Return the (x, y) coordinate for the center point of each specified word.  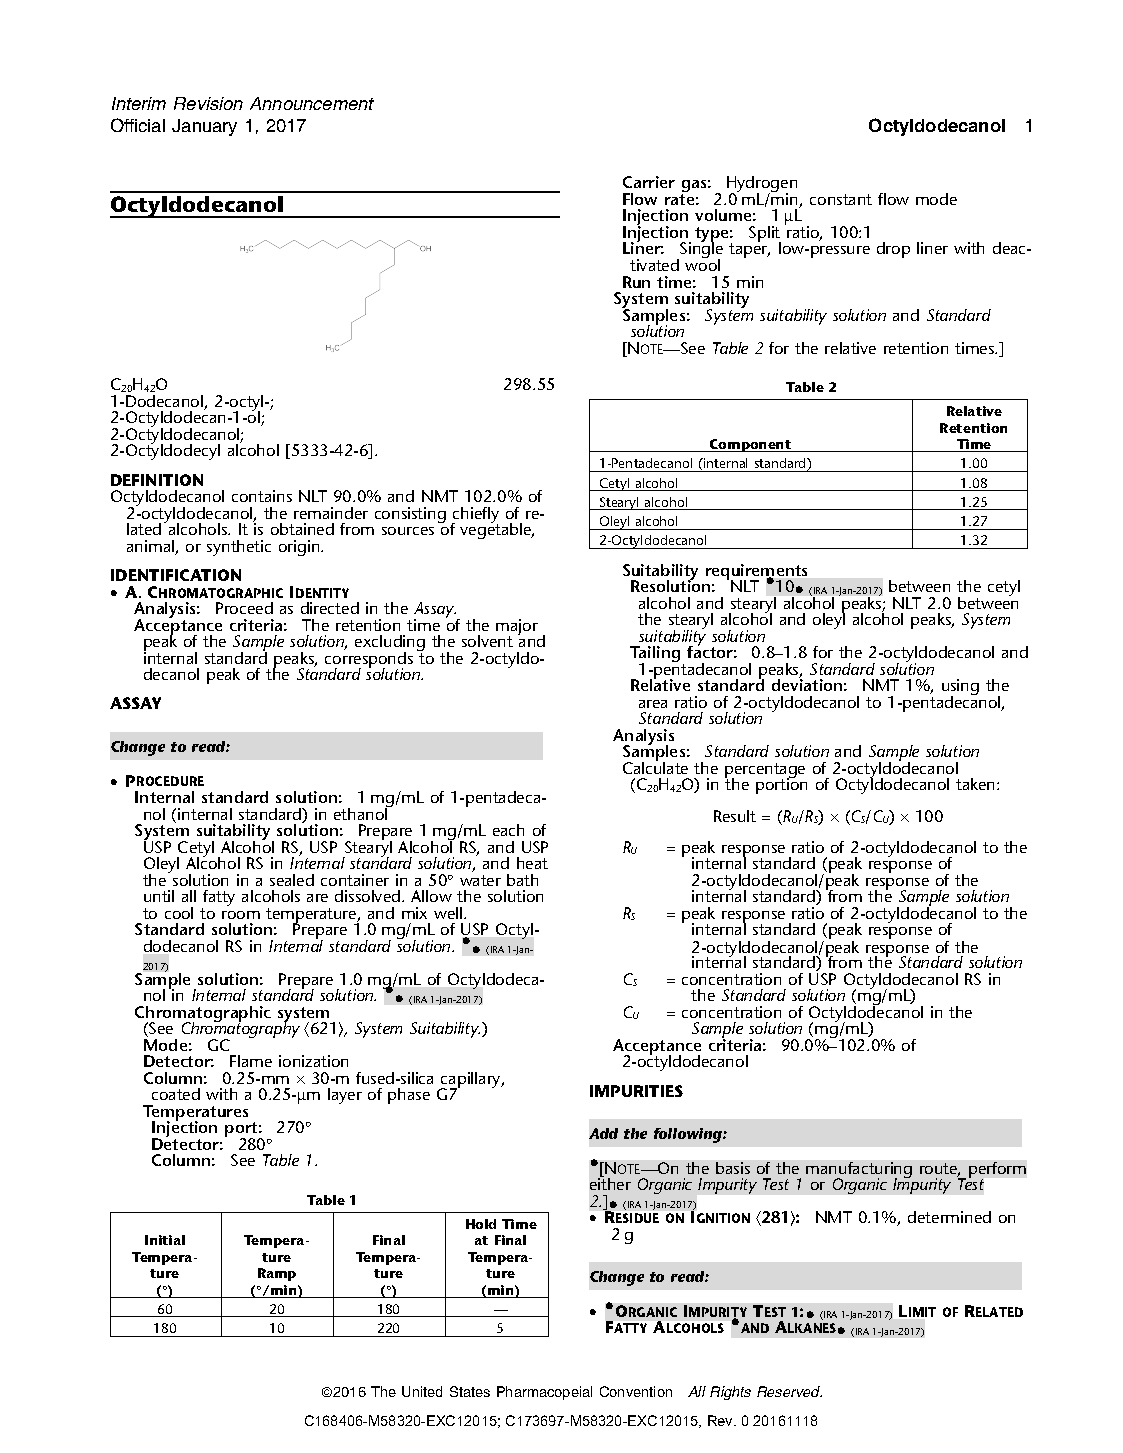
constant (841, 199)
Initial (165, 1240)
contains (262, 496)
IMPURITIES (636, 1091)
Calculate (655, 767)
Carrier (649, 182)
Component (751, 445)
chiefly (475, 516)
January (204, 127)
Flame (251, 1061)
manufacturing (859, 1171)
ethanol (362, 812)
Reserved (789, 1391)
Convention (636, 1391)
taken (977, 784)
